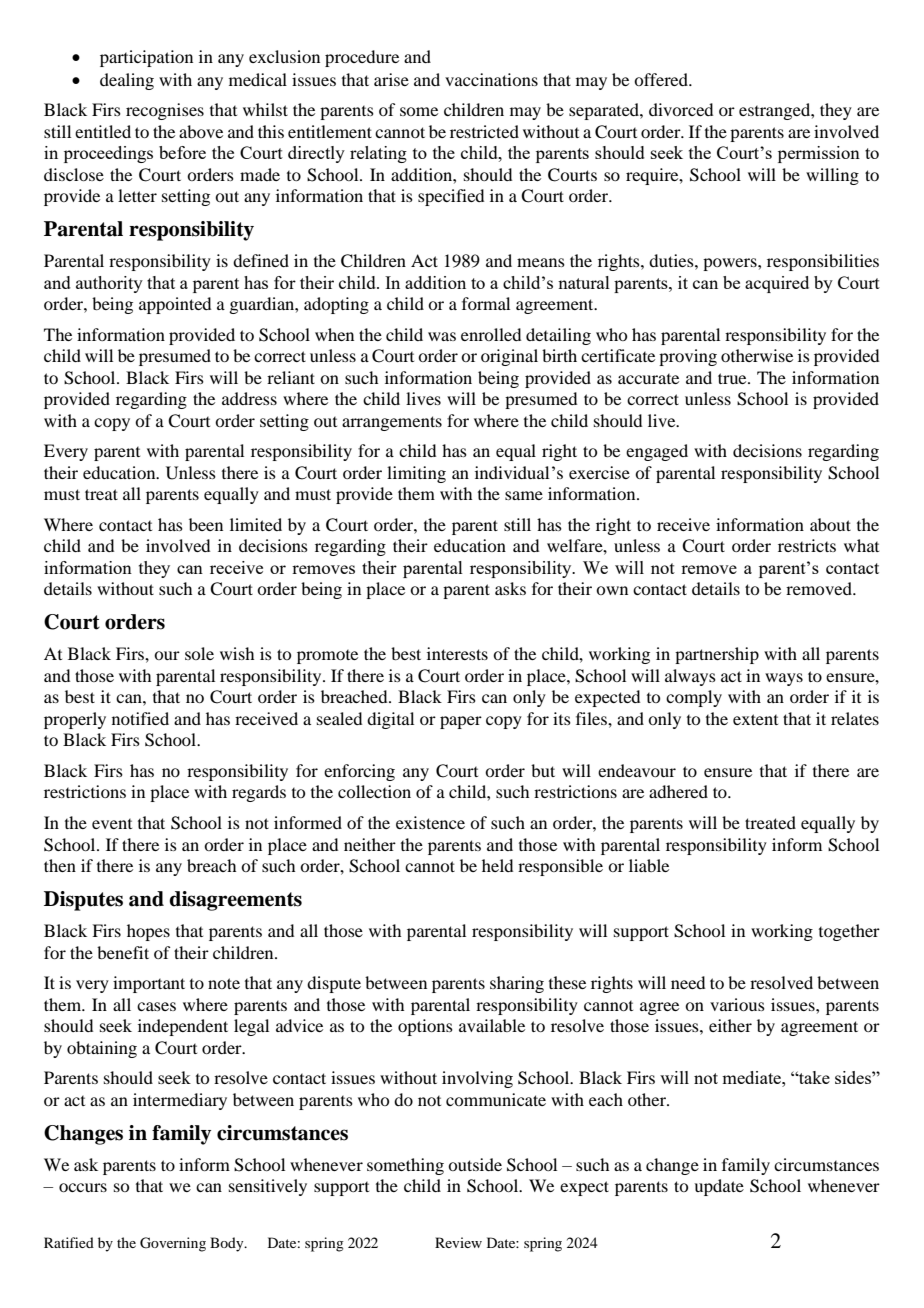  I want to click on recognises, so click(165, 111).
